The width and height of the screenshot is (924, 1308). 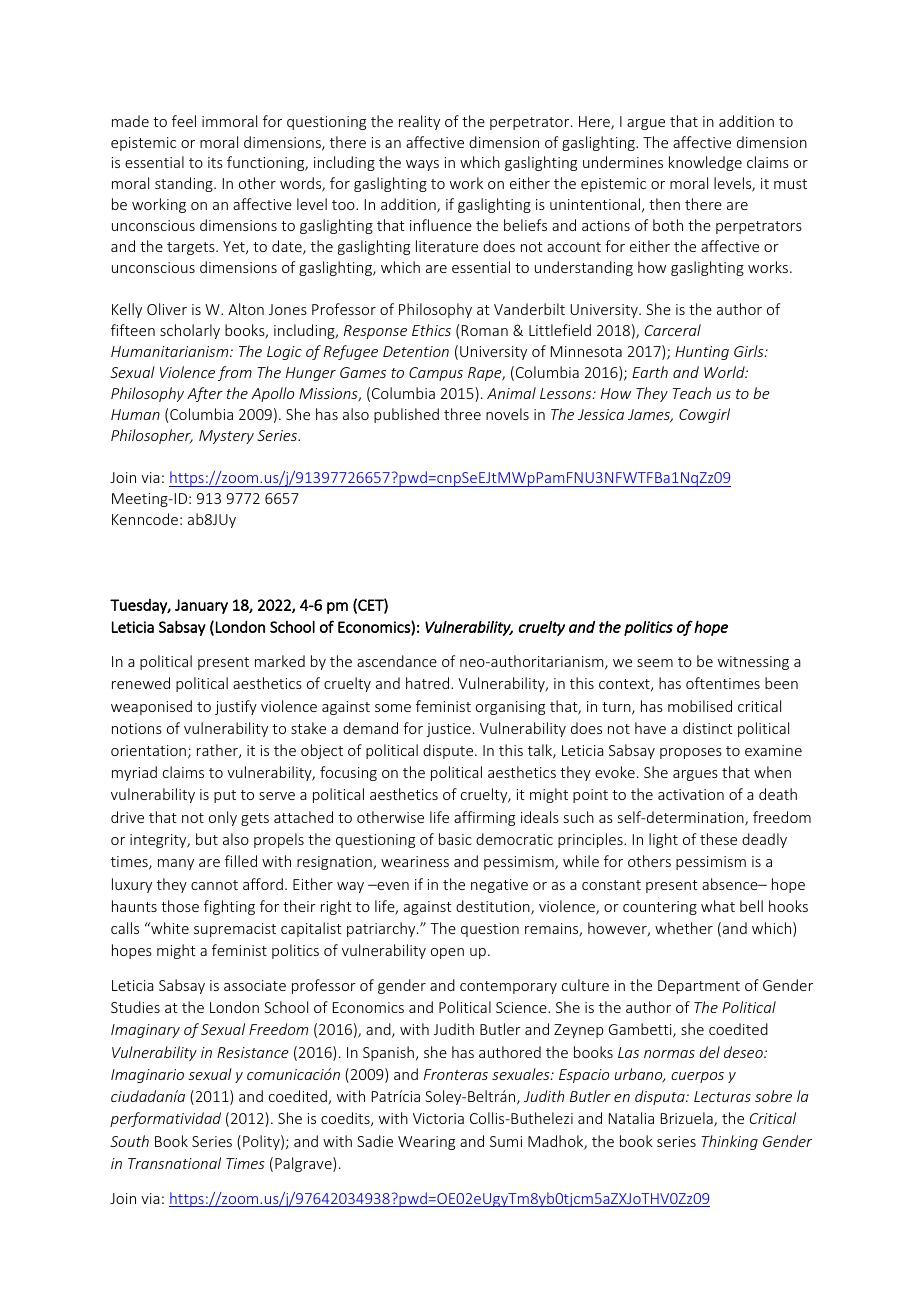 What do you see at coordinates (422, 165) in the screenshot?
I see `ways` at bounding box center [422, 165].
